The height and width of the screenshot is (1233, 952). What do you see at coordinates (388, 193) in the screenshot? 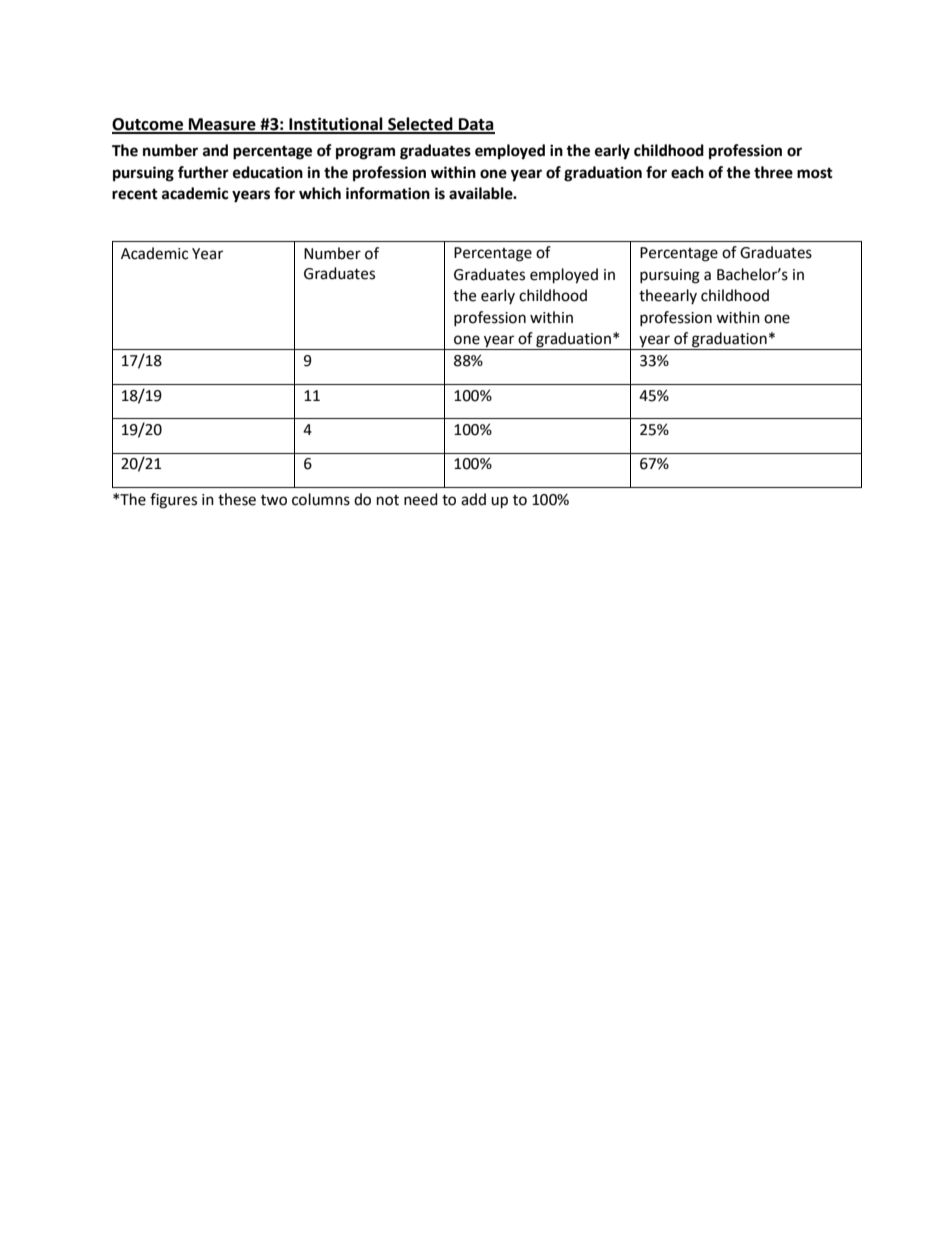
I see `information` at bounding box center [388, 193].
